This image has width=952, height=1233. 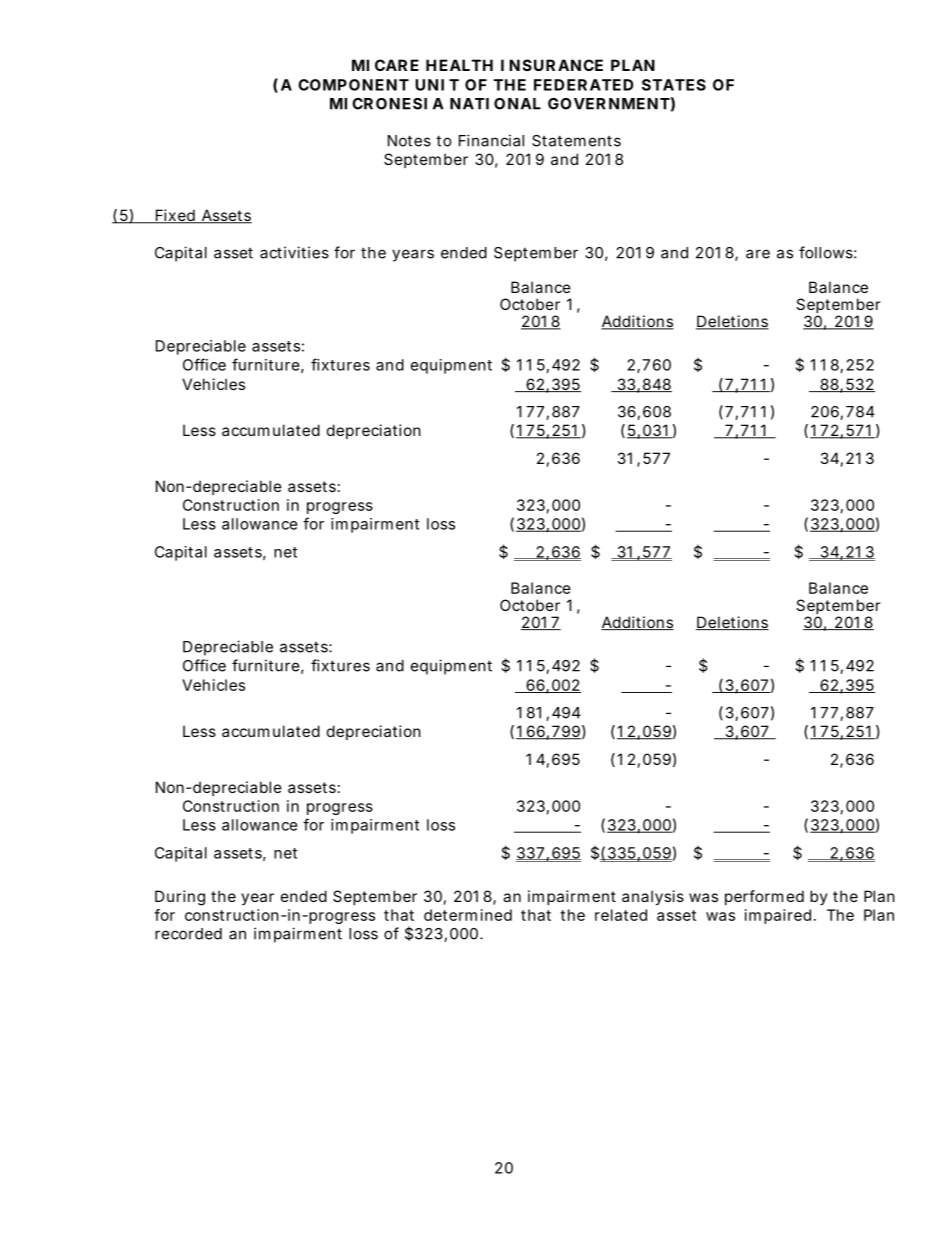 What do you see at coordinates (576, 141) in the image?
I see `Statements` at bounding box center [576, 141].
